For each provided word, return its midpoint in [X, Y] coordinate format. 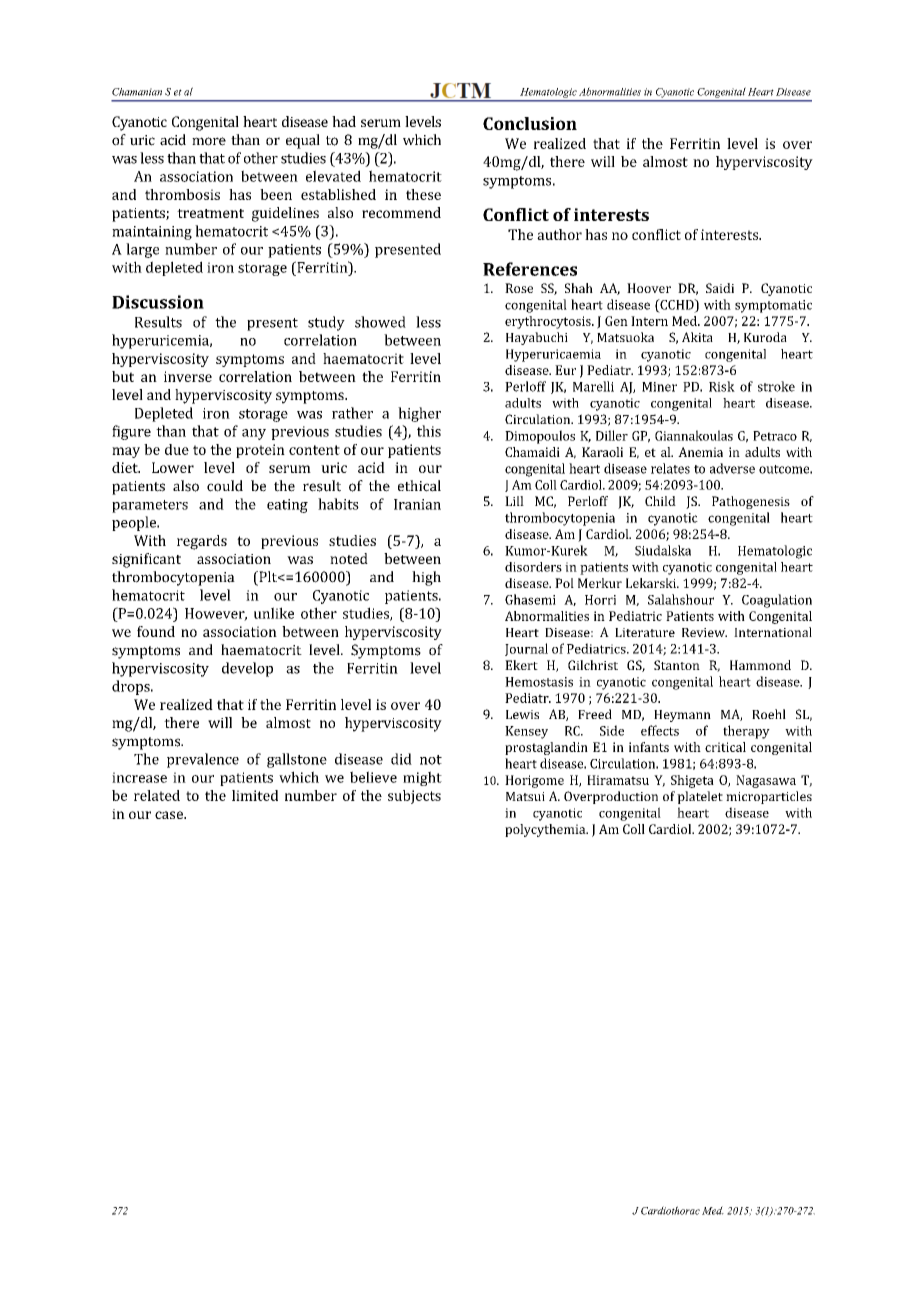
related [157, 795]
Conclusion [530, 123]
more [209, 141]
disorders [533, 567]
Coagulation [777, 601]
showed [380, 322]
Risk [722, 386]
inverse [188, 376]
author [559, 234]
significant [146, 560]
